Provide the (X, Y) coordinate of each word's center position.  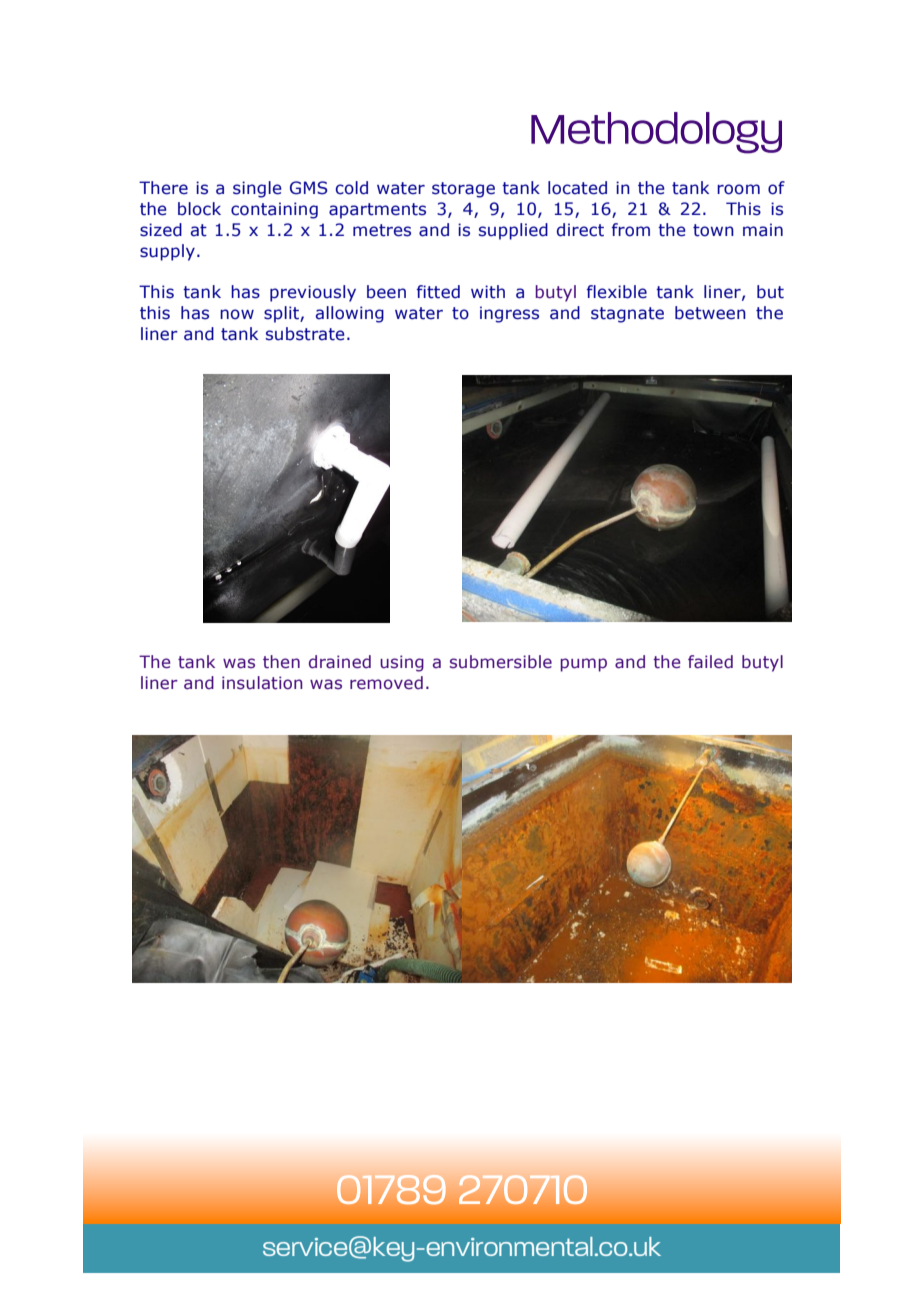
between (710, 313)
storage (463, 190)
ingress (509, 314)
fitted (438, 292)
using (402, 663)
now (237, 314)
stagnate (627, 315)
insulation (262, 683)
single (257, 189)
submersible (501, 662)
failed (710, 662)
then (281, 662)
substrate (305, 334)
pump (584, 665)
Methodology (656, 133)
